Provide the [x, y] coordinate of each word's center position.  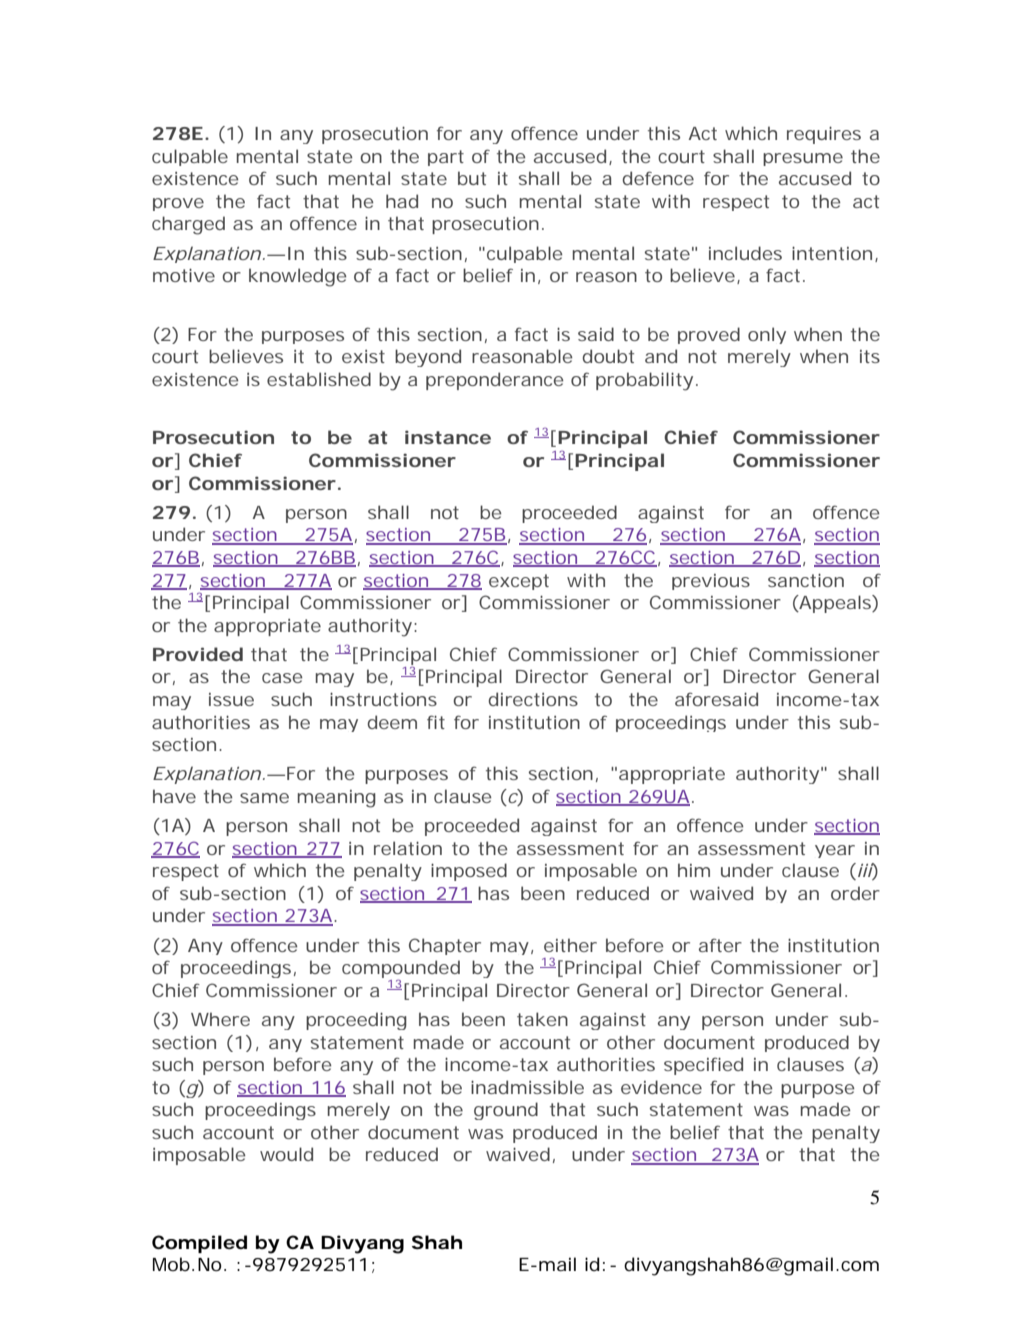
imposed [469, 872]
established [319, 379]
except [519, 582]
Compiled [199, 1244]
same [264, 798]
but [472, 178]
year [835, 851]
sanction [806, 580]
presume [803, 159]
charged [188, 225]
